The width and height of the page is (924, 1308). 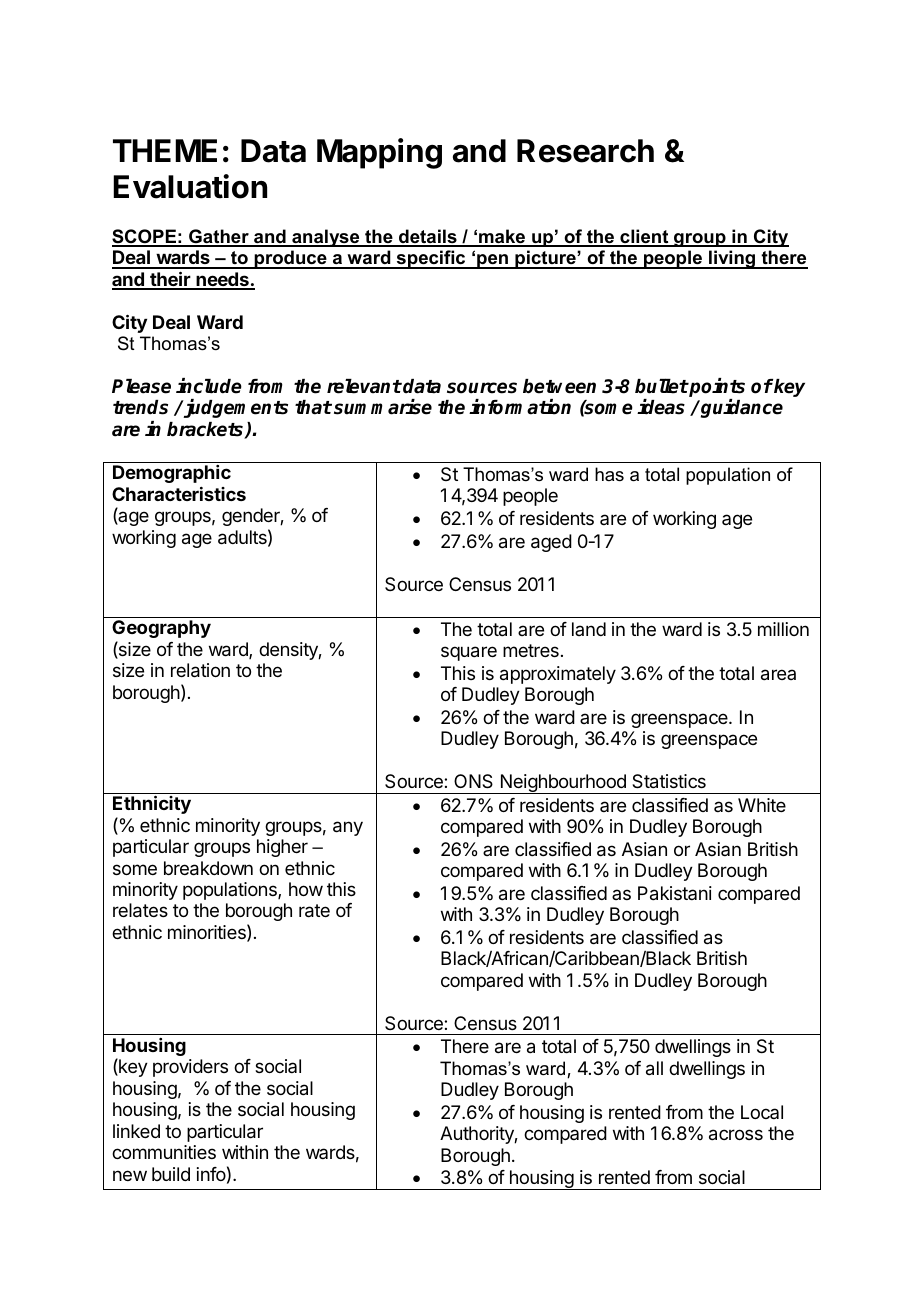 What do you see at coordinates (208, 868) in the page?
I see `breakdown` at bounding box center [208, 868].
